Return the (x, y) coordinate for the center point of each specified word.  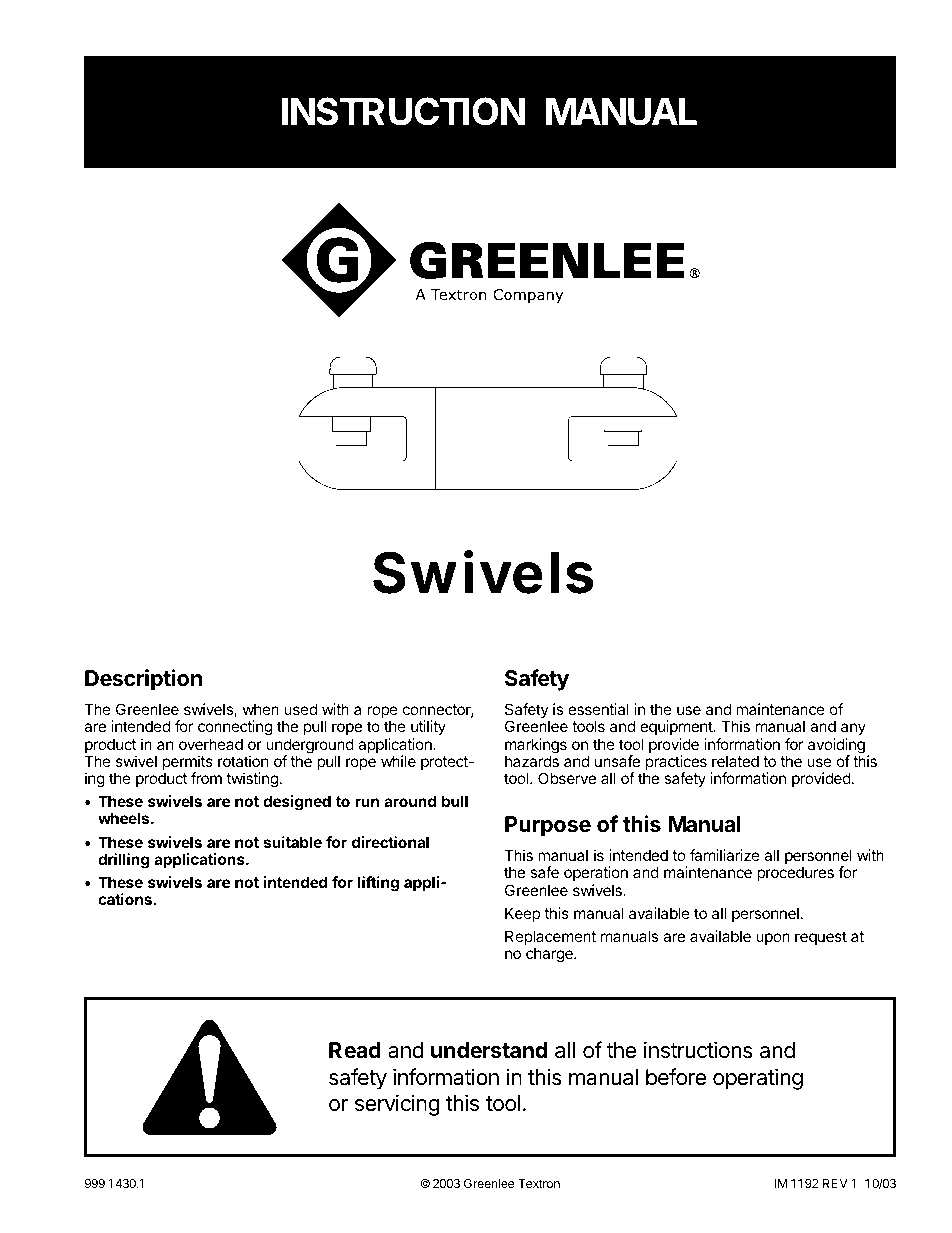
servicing (397, 1105)
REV (835, 1183)
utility (428, 729)
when (260, 709)
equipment (677, 729)
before (676, 1077)
